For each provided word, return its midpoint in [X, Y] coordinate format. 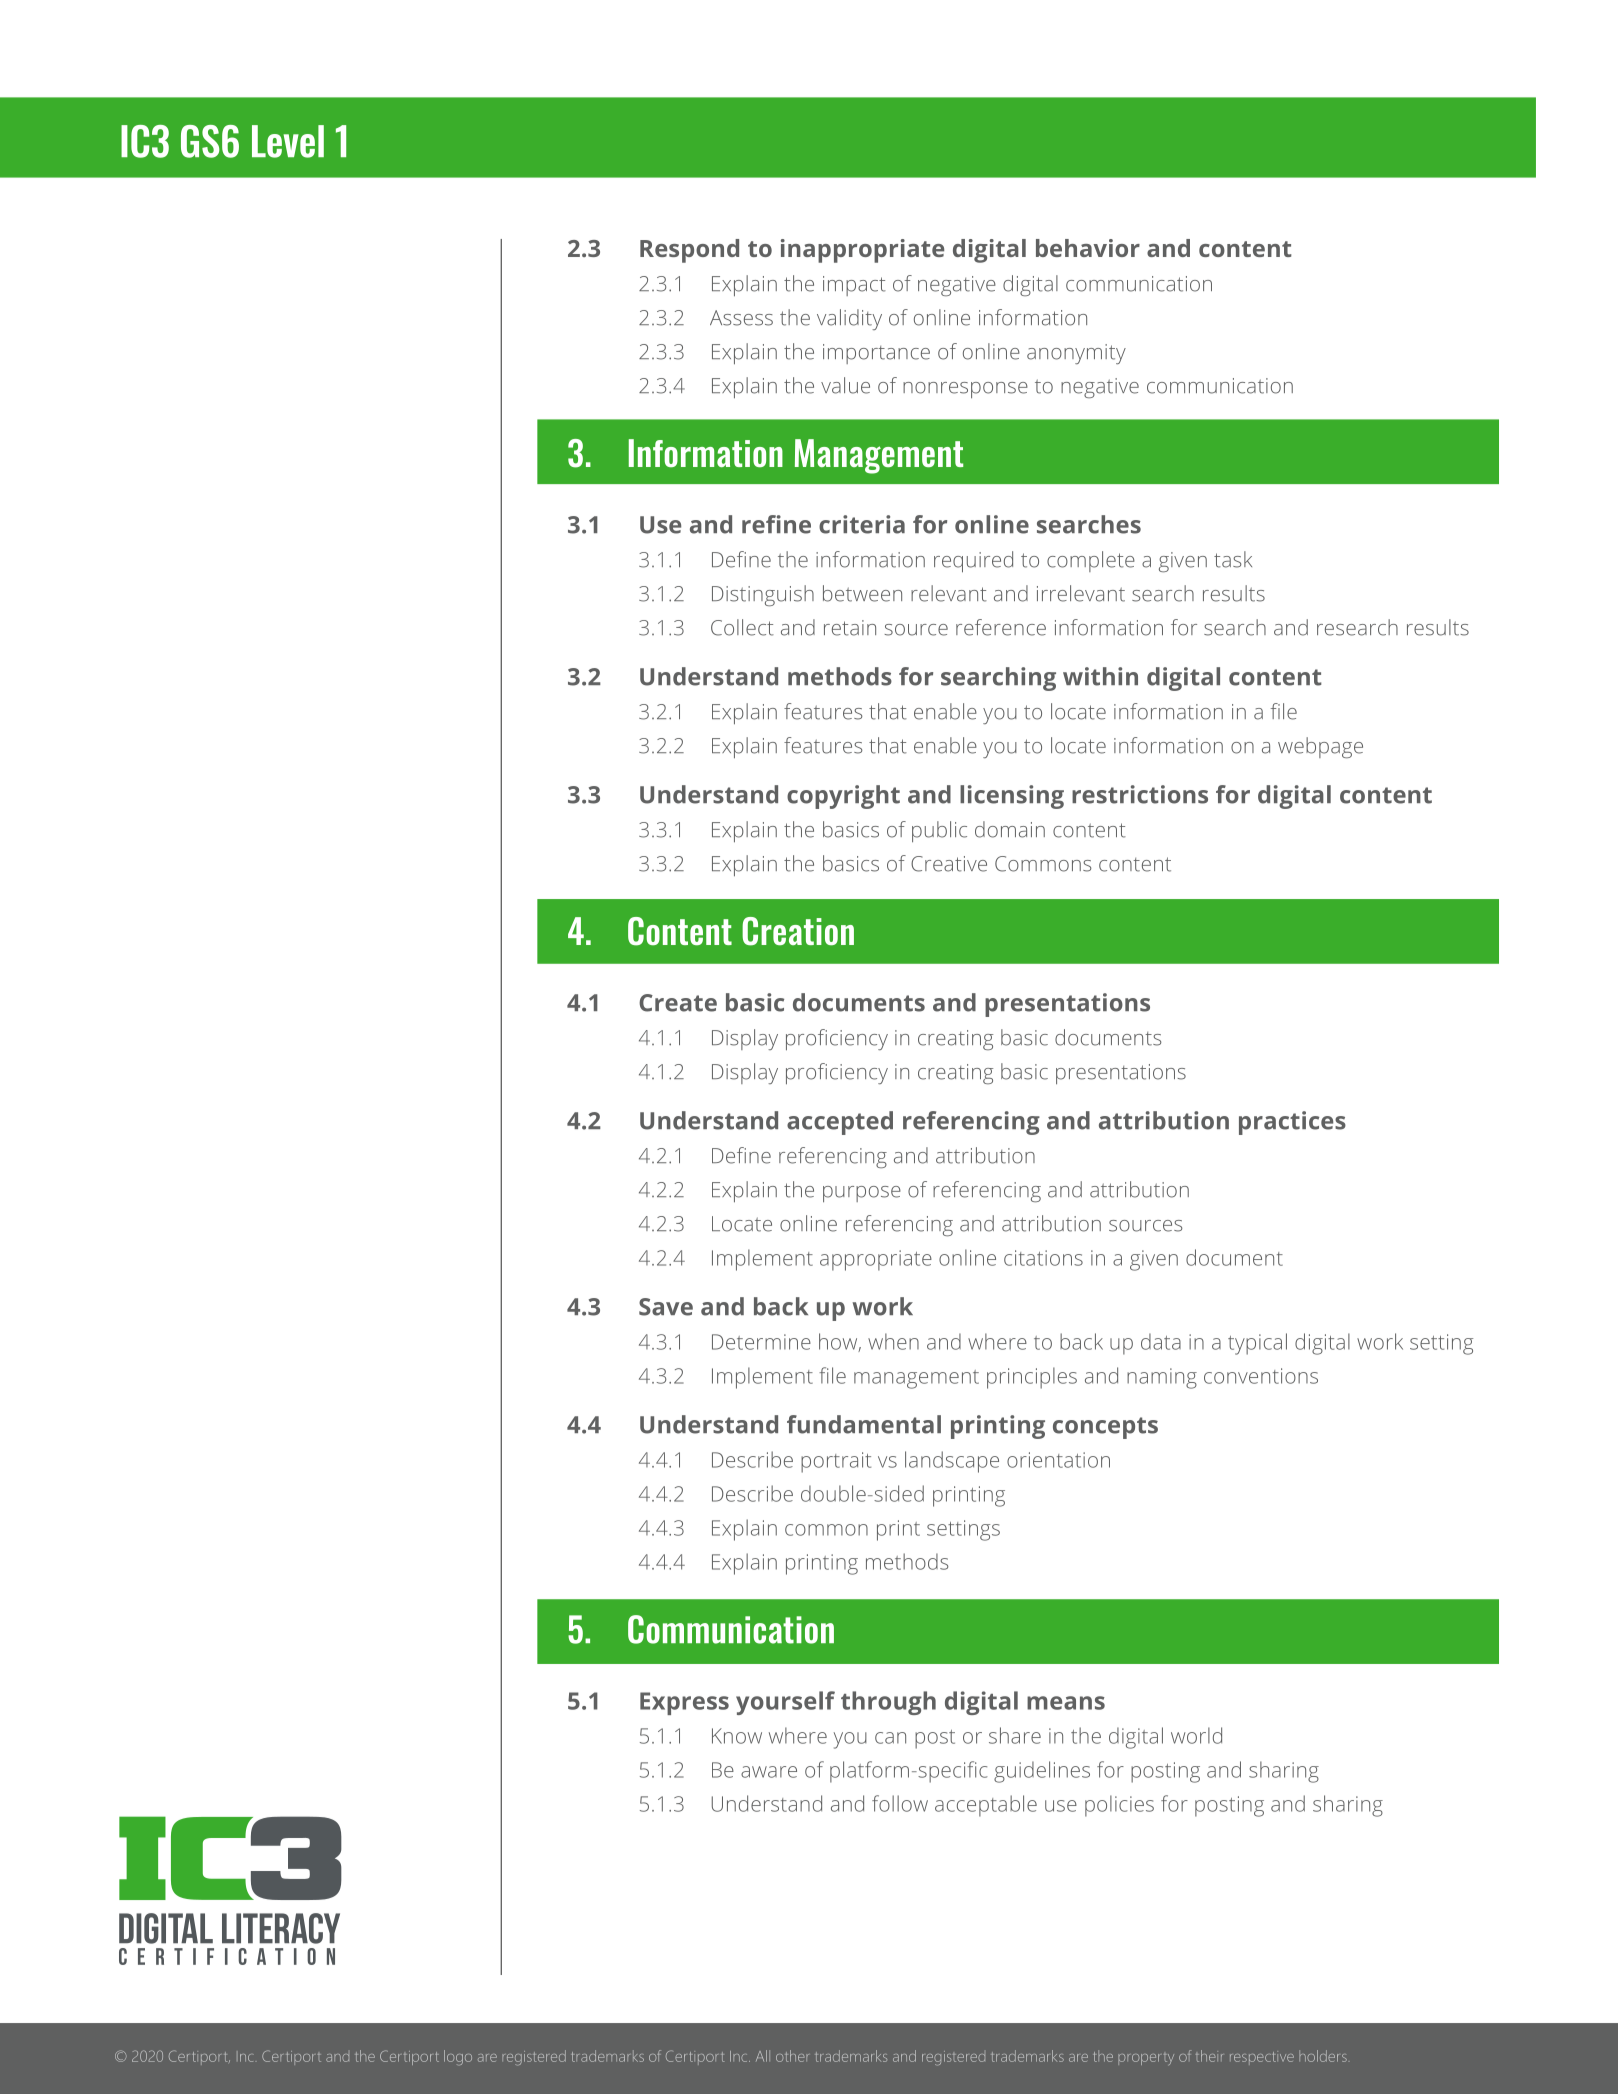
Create [678, 1003]
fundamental [864, 1424]
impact [854, 286]
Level [288, 141]
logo [458, 2057]
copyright [843, 797]
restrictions [1140, 794]
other [792, 2056]
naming [1162, 1378]
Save [666, 1307]
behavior [1088, 248]
